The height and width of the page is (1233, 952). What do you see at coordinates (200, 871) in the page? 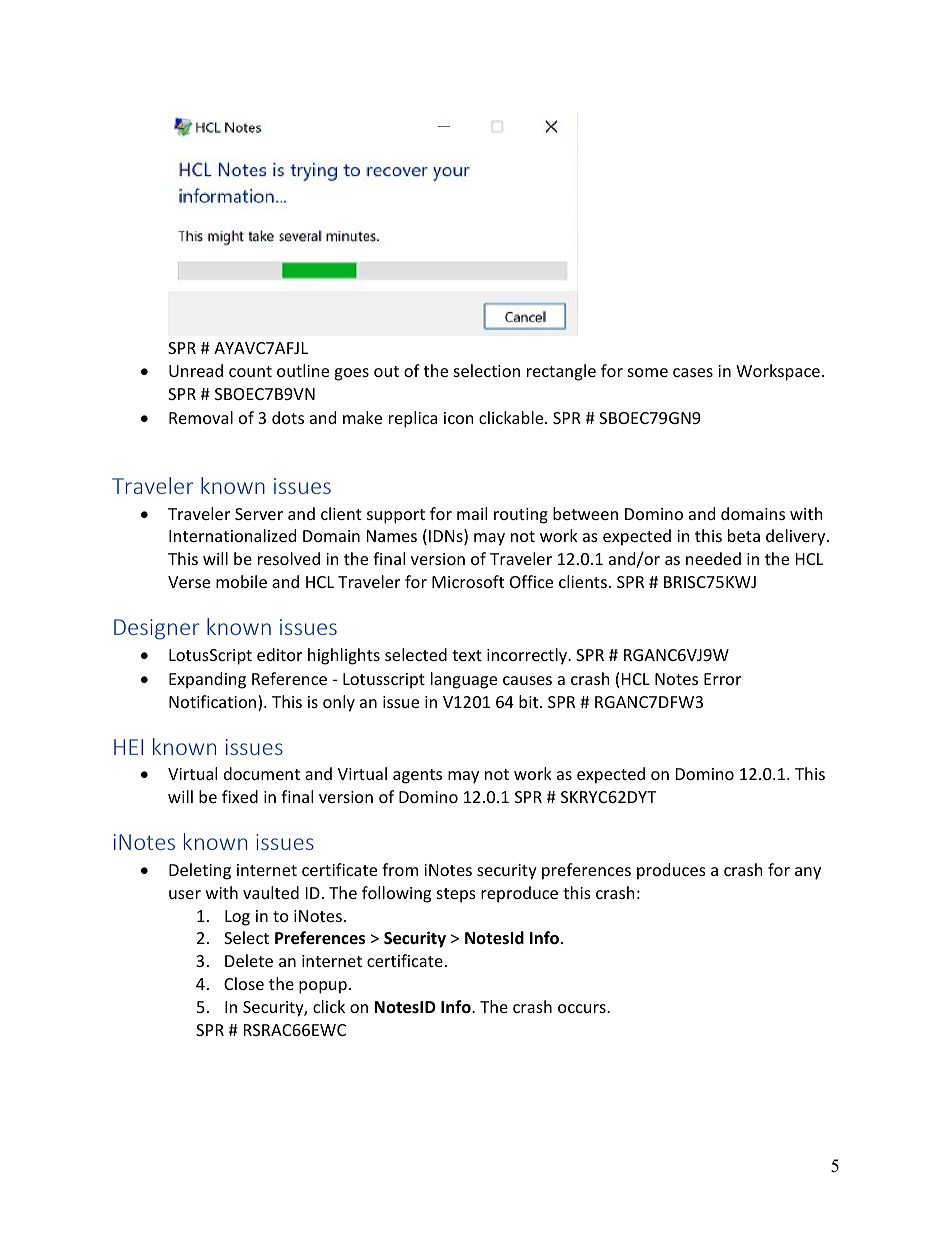
I see `Deleting` at bounding box center [200, 871].
